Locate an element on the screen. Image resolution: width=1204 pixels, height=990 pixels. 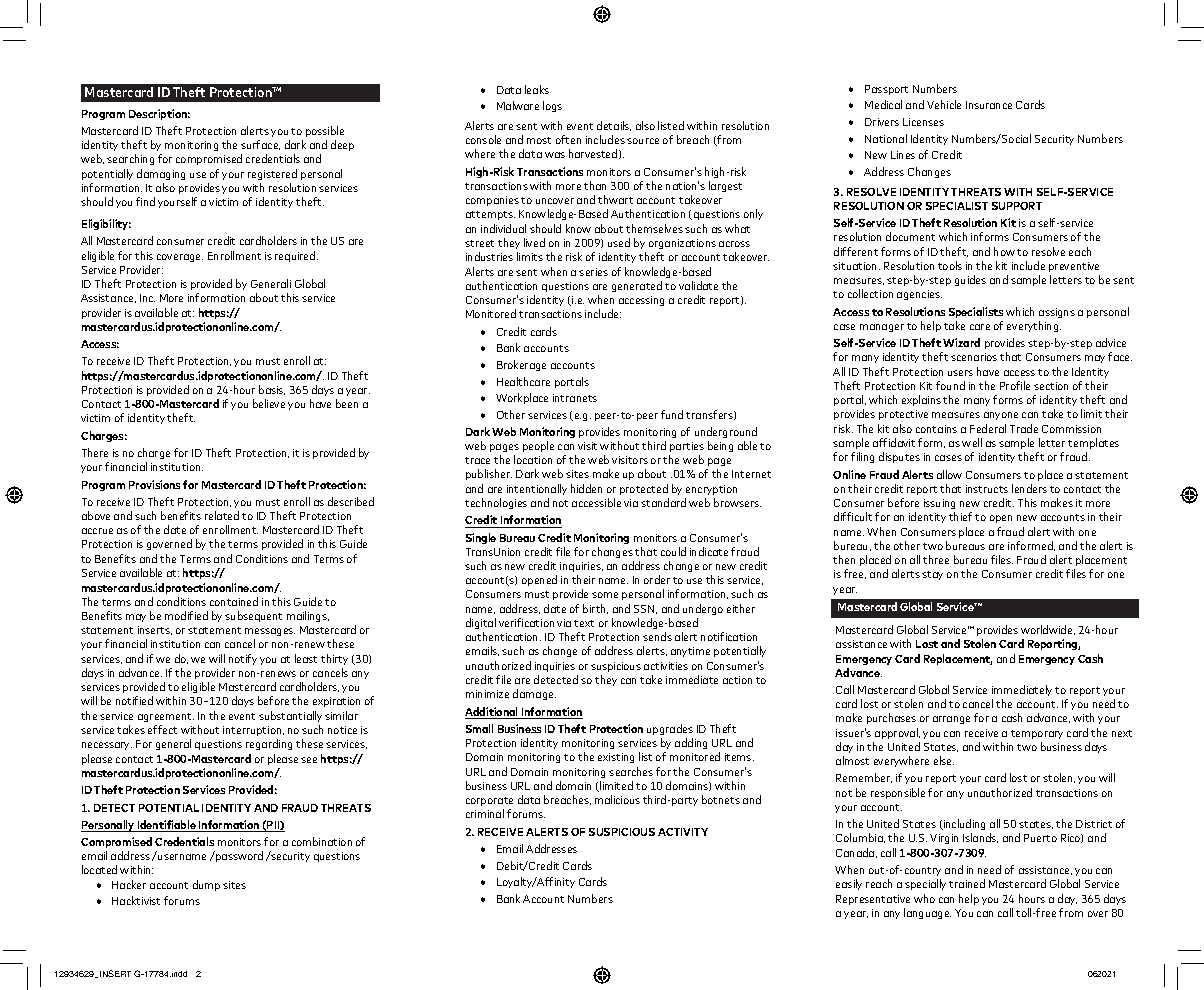
details is located at coordinates (614, 126).
